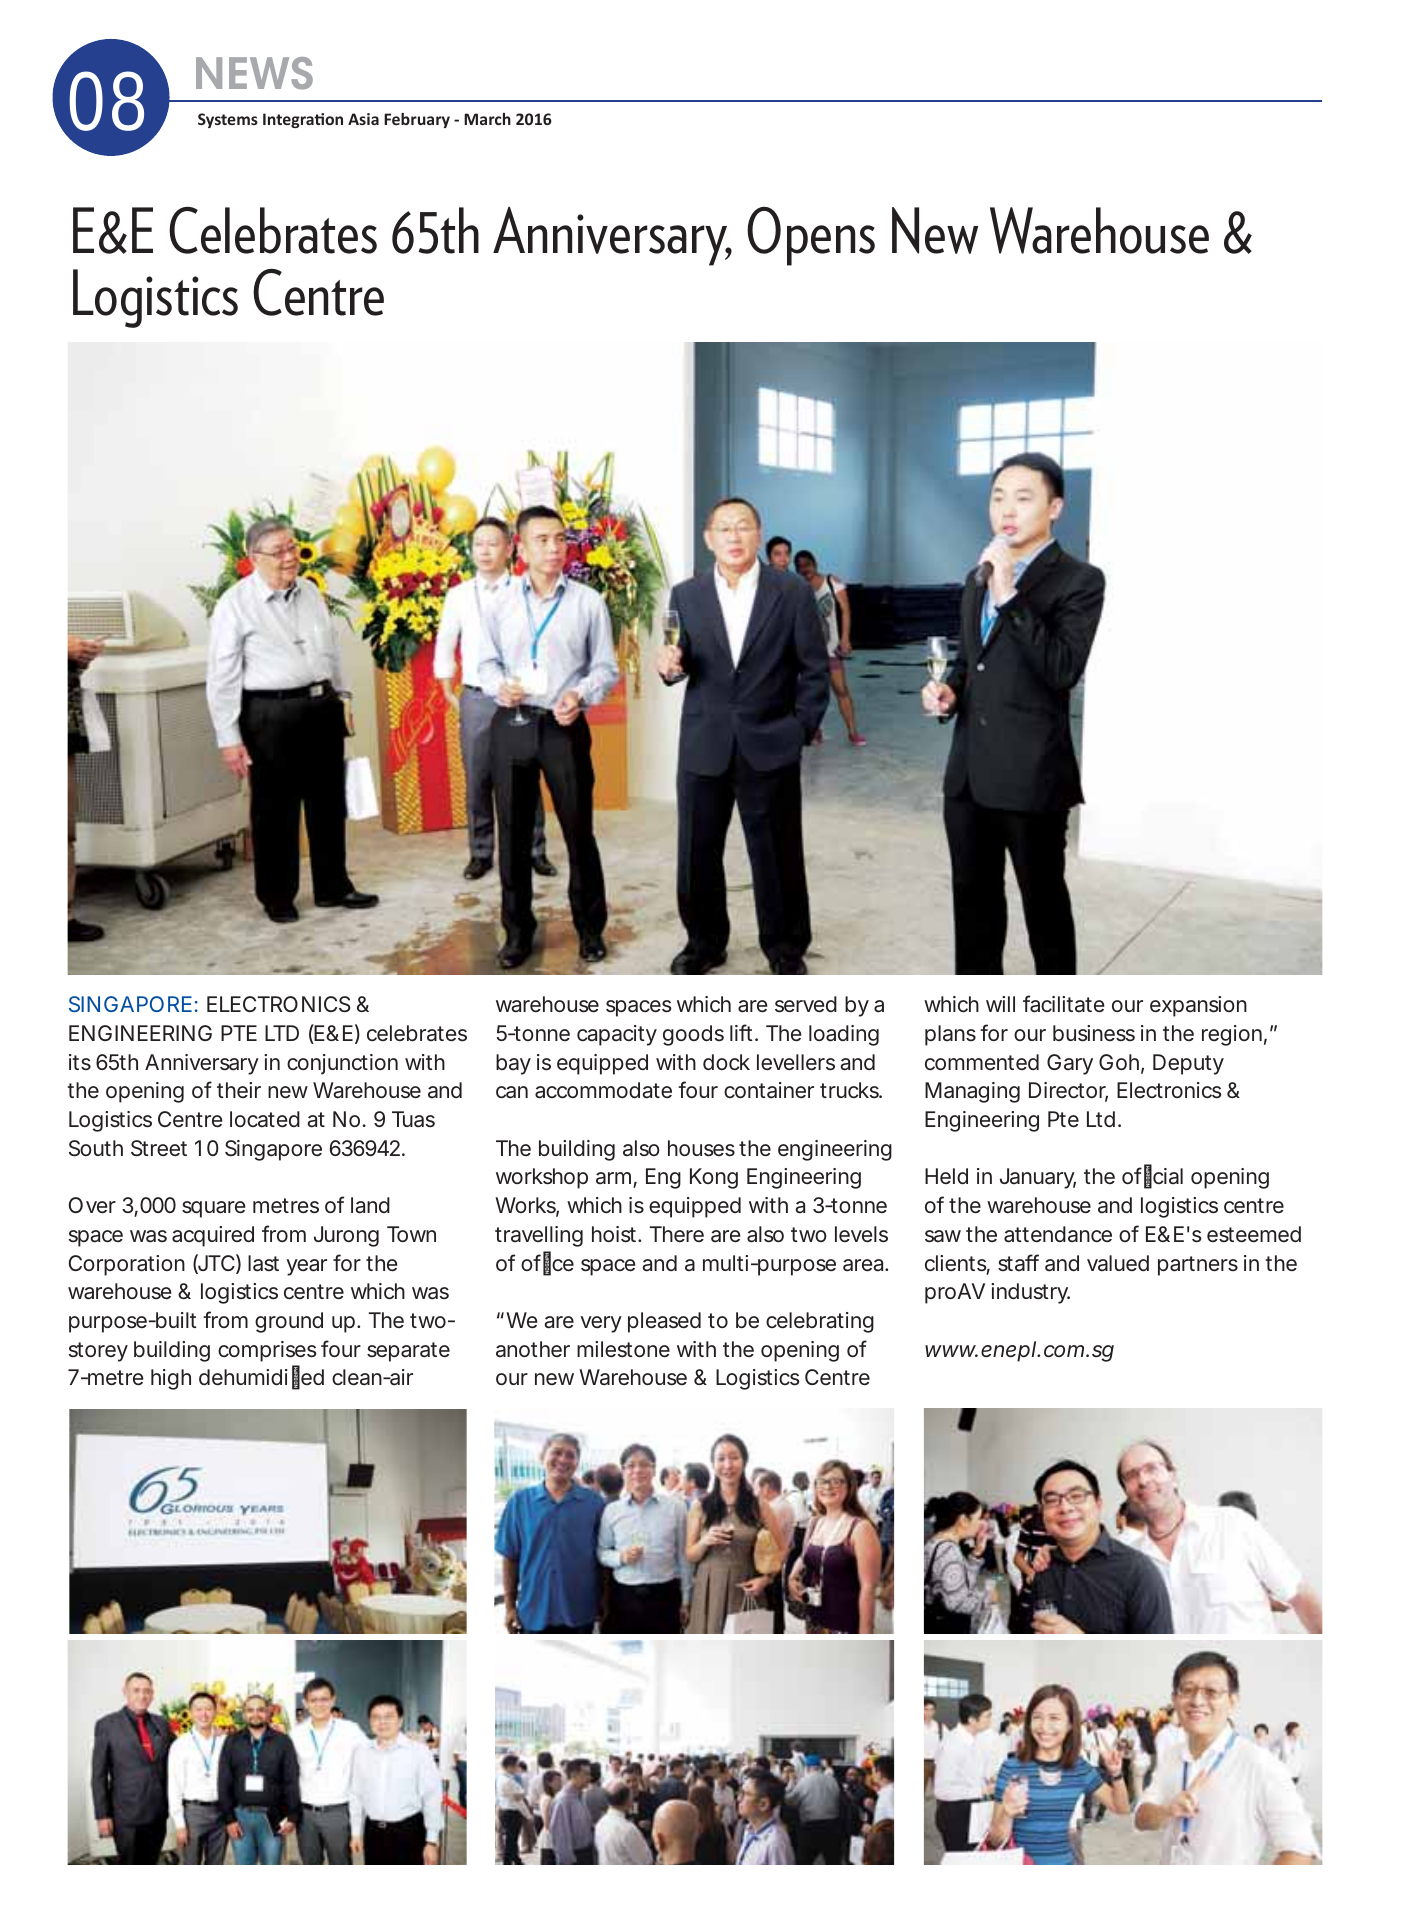  What do you see at coordinates (228, 120) in the document?
I see `Systems` at bounding box center [228, 120].
